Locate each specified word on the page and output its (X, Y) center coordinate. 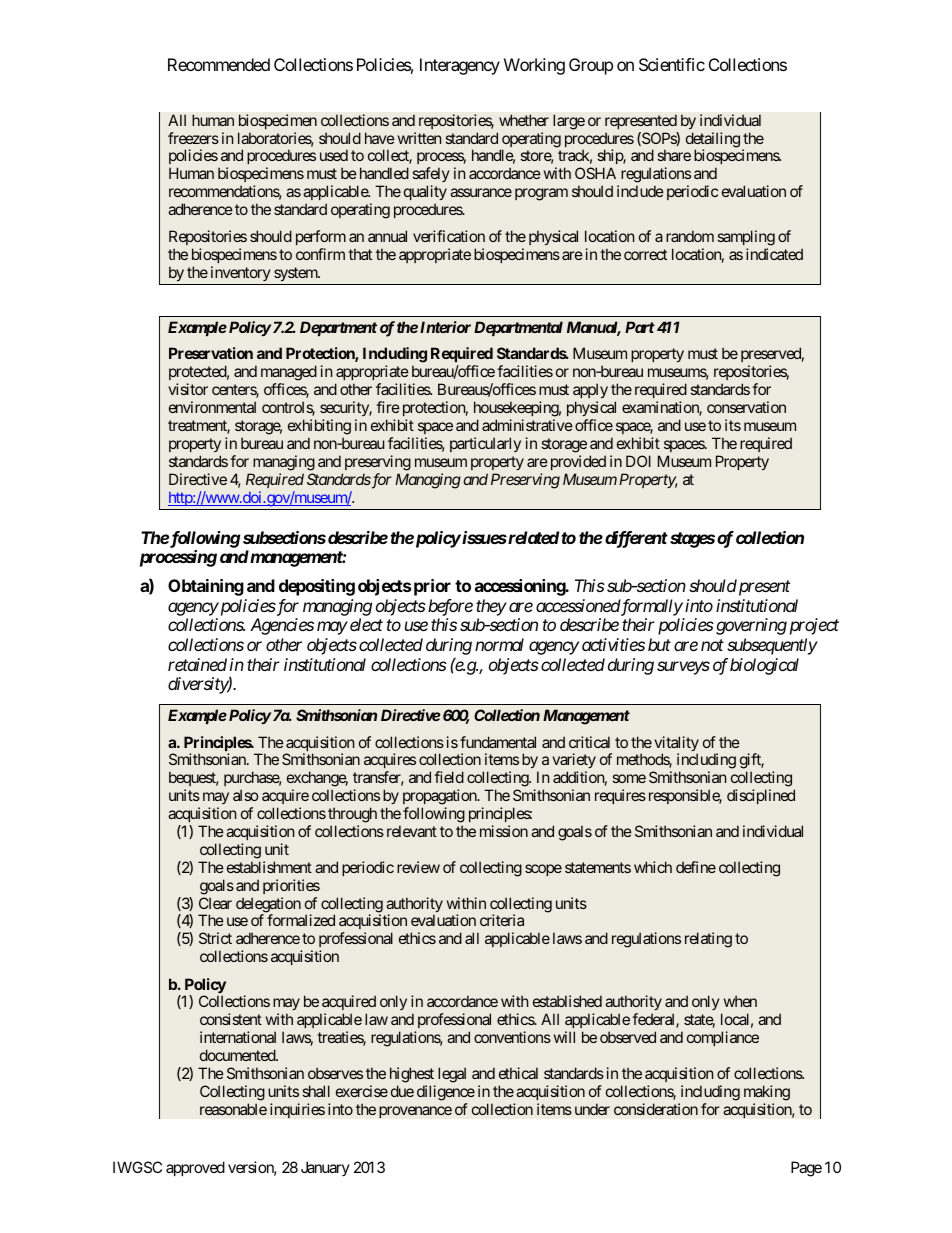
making (767, 1093)
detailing (713, 141)
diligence (446, 1093)
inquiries (297, 1110)
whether (524, 120)
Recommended (219, 64)
